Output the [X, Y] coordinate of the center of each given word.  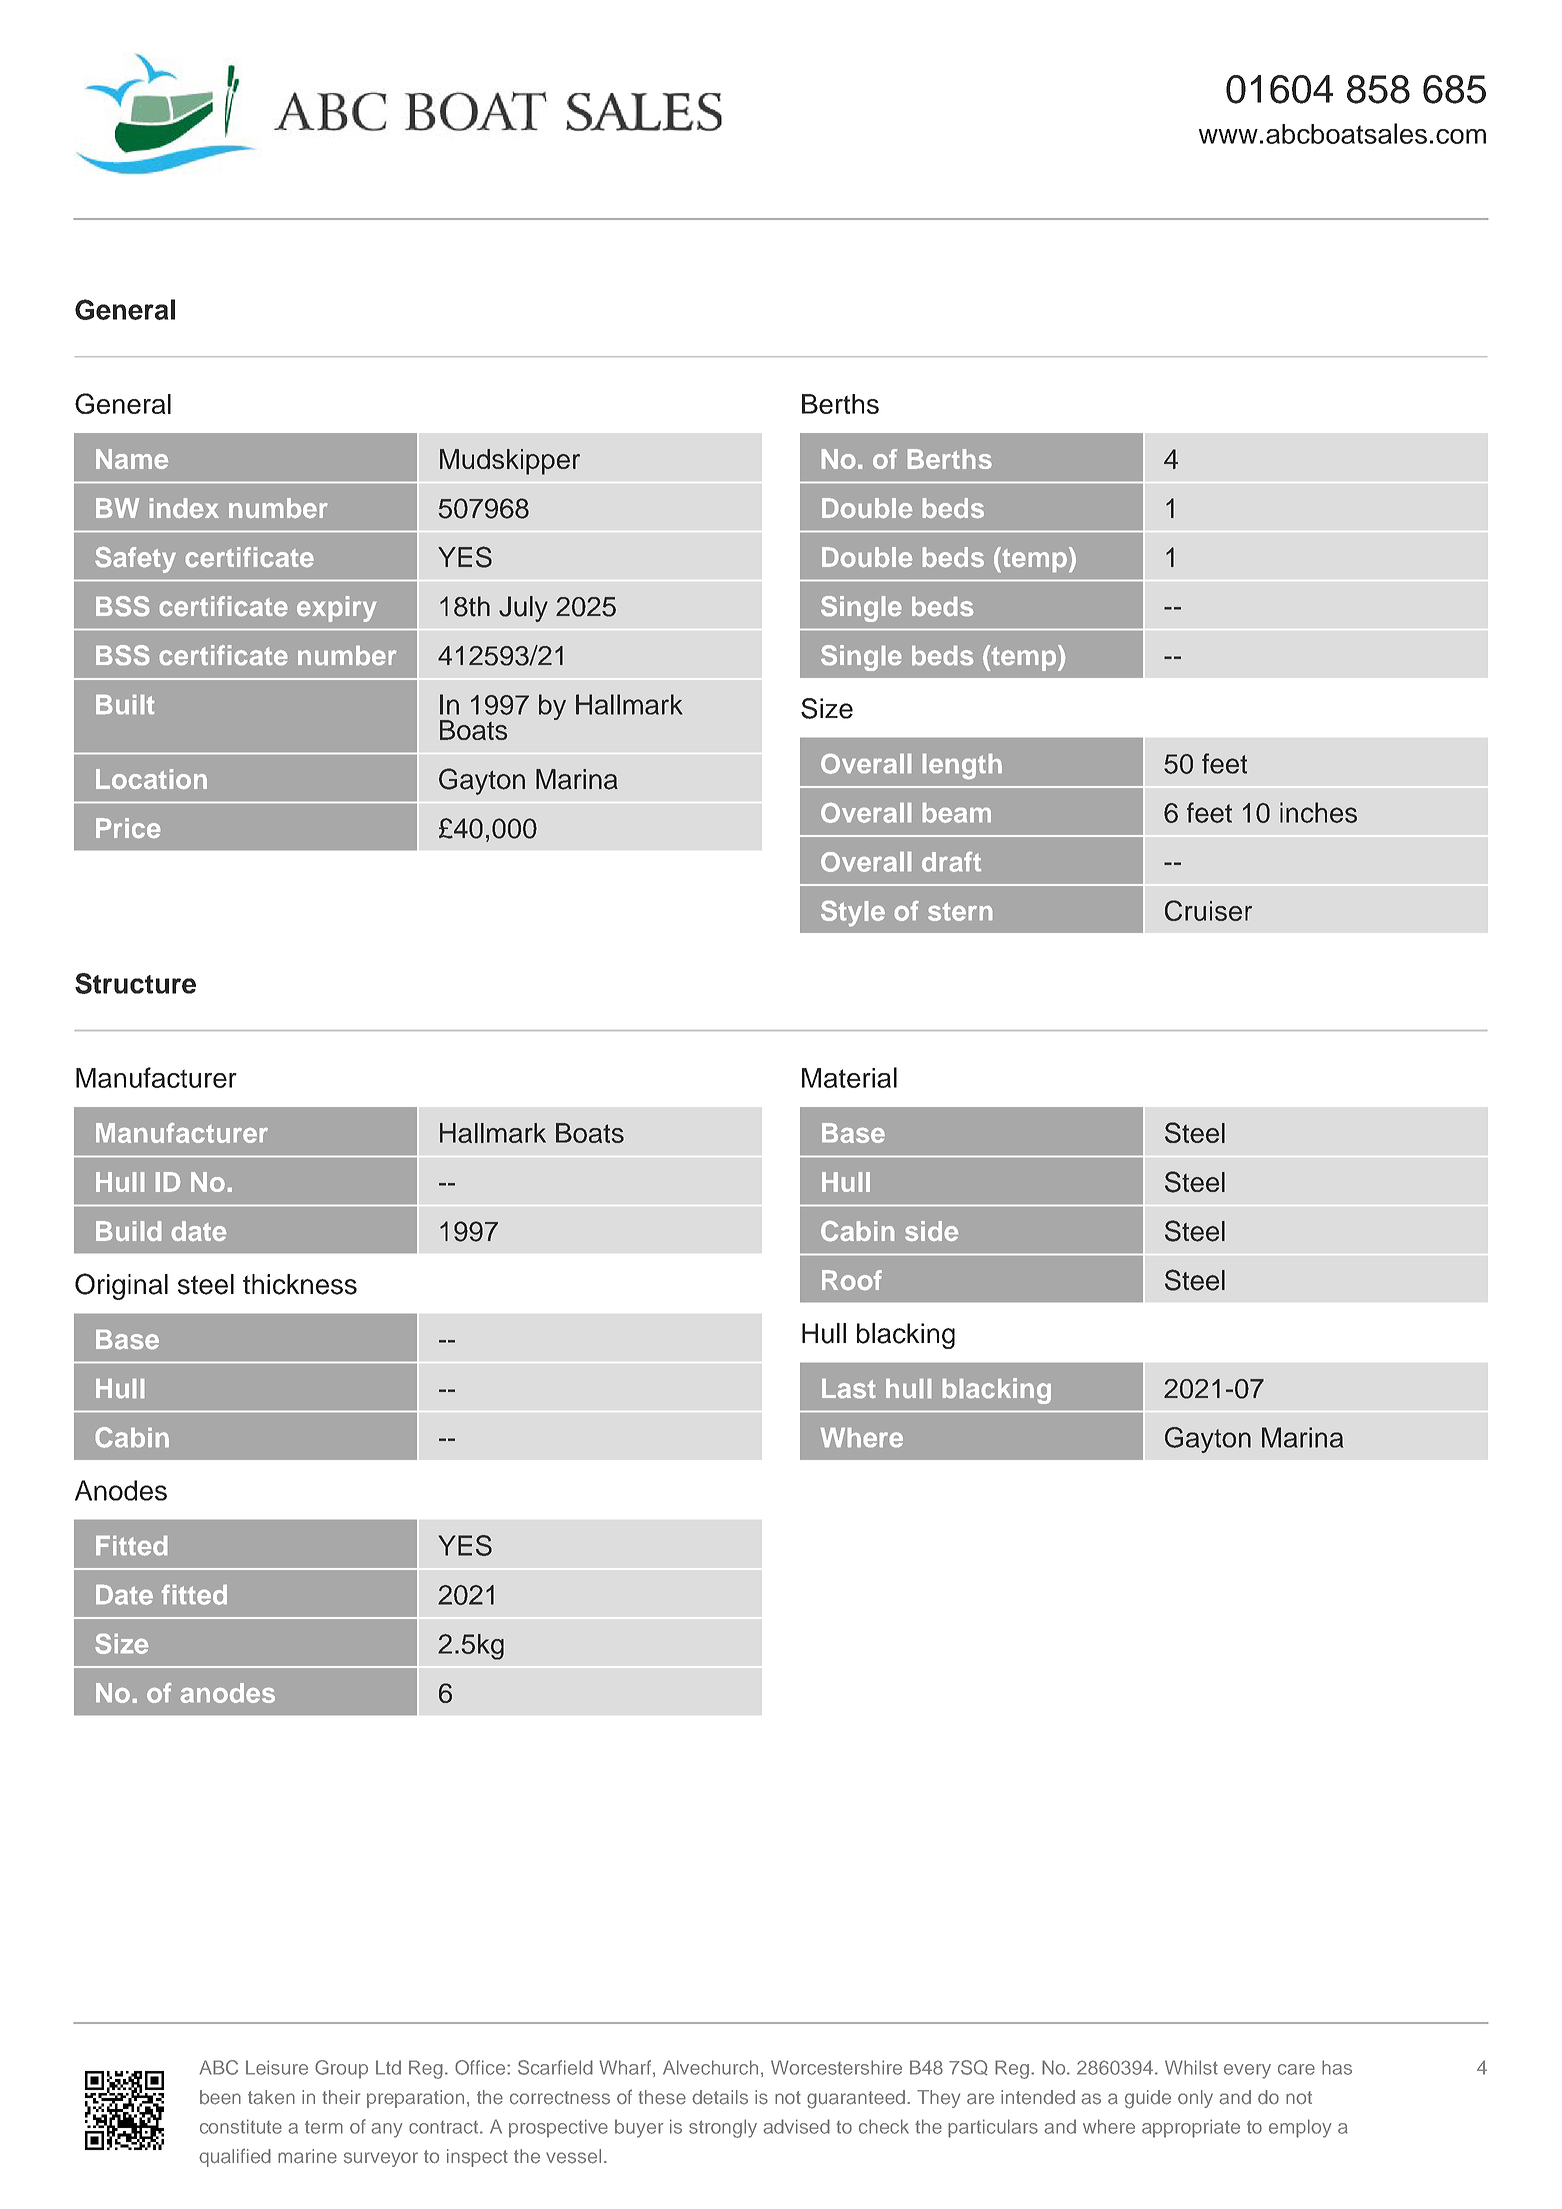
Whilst [1191, 2067]
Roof [852, 1280]
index [184, 508]
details [720, 2097]
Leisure [277, 2067]
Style [853, 913]
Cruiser [1208, 910]
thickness [300, 1284]
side [932, 1231]
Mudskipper [510, 462]
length [962, 766]
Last [849, 1388]
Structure [135, 983]
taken [271, 2097]
